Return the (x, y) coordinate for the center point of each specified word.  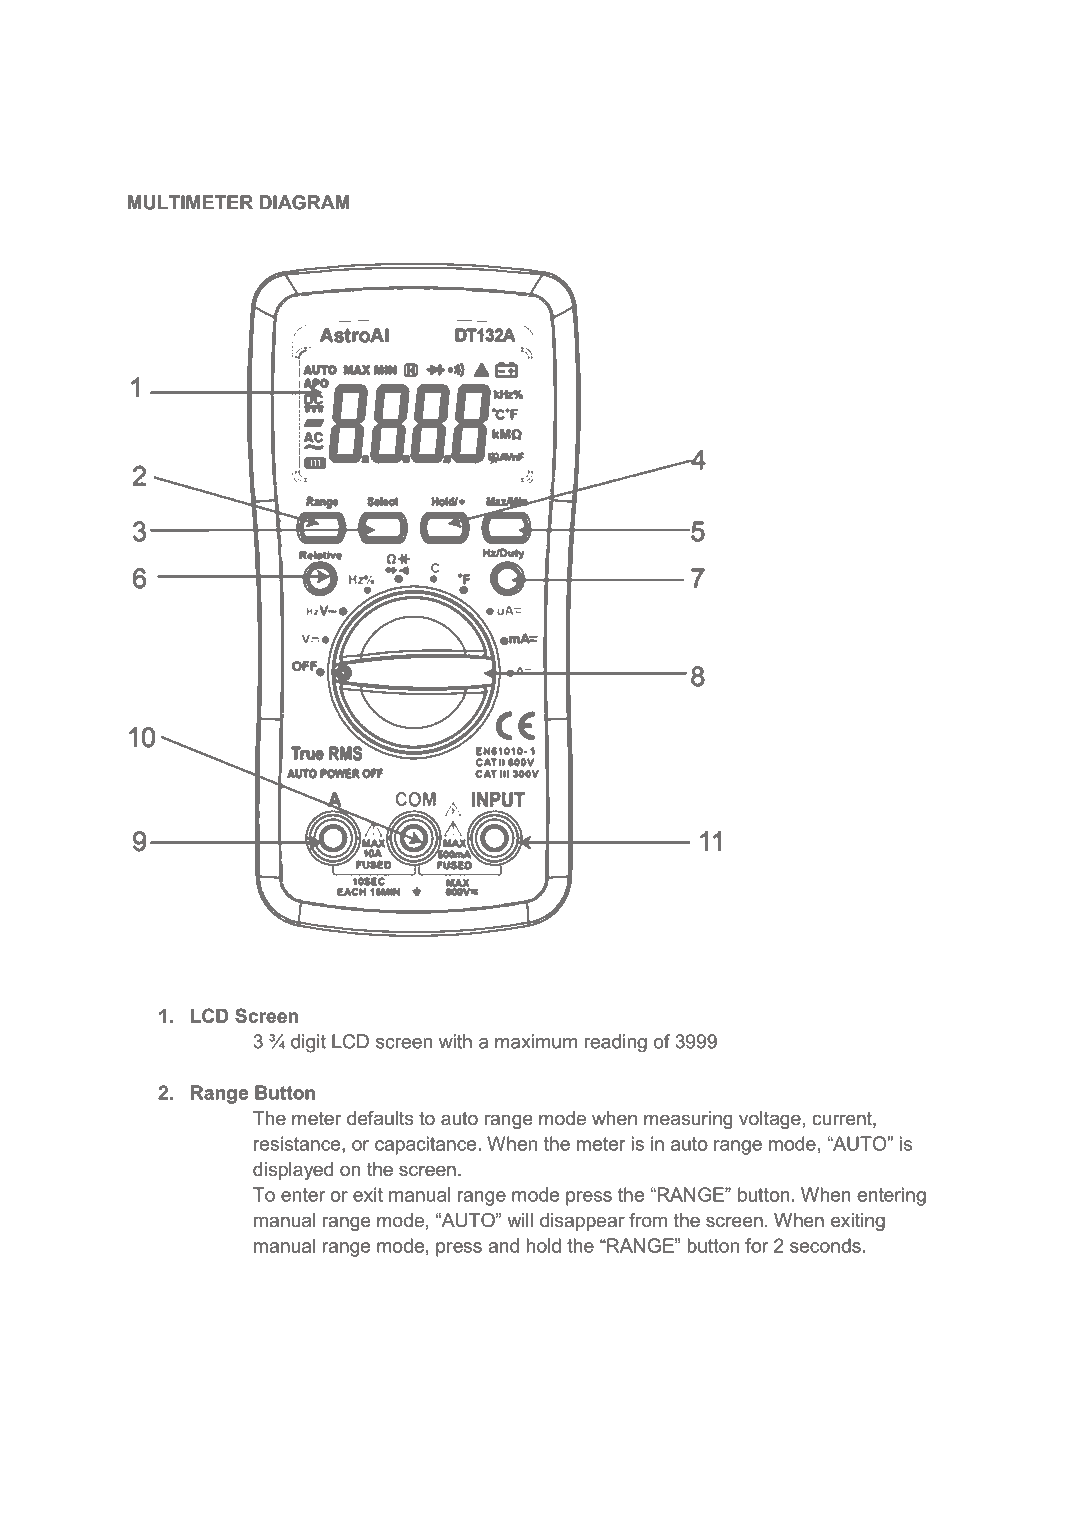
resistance (298, 1143)
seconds (825, 1245)
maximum (536, 1041)
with (455, 1041)
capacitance (427, 1145)
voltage (770, 1120)
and (503, 1245)
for (756, 1245)
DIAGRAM (305, 202)
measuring (688, 1120)
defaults (380, 1118)
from (648, 1220)
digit (308, 1043)
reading (615, 1043)
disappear (582, 1222)
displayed (293, 1171)
